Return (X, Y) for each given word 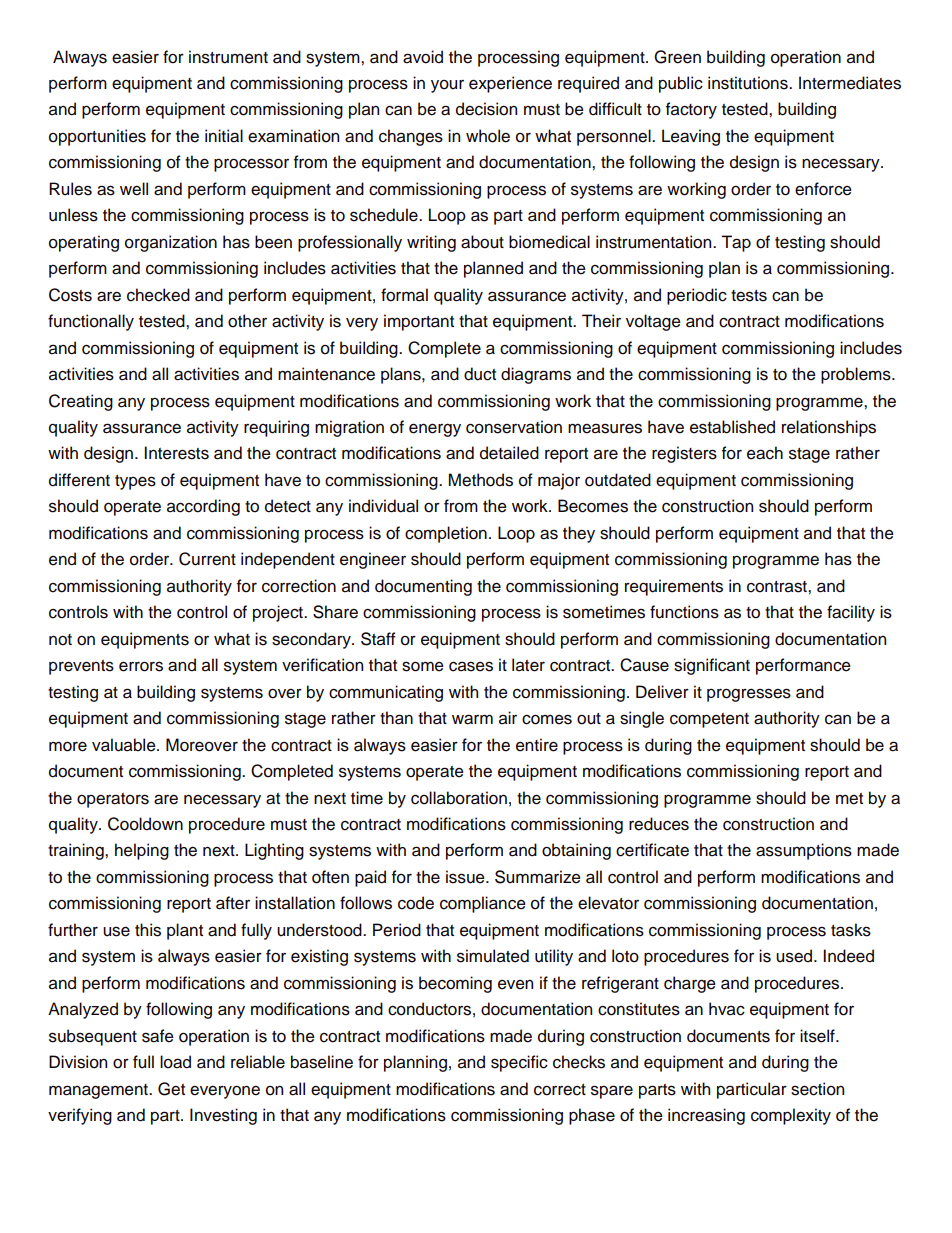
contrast (778, 587)
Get (171, 1089)
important (419, 322)
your (447, 86)
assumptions (804, 851)
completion (446, 534)
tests (749, 296)
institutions (749, 83)
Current (207, 559)
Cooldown (145, 824)
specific (519, 1063)
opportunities (97, 137)
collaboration (459, 798)
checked (158, 295)
